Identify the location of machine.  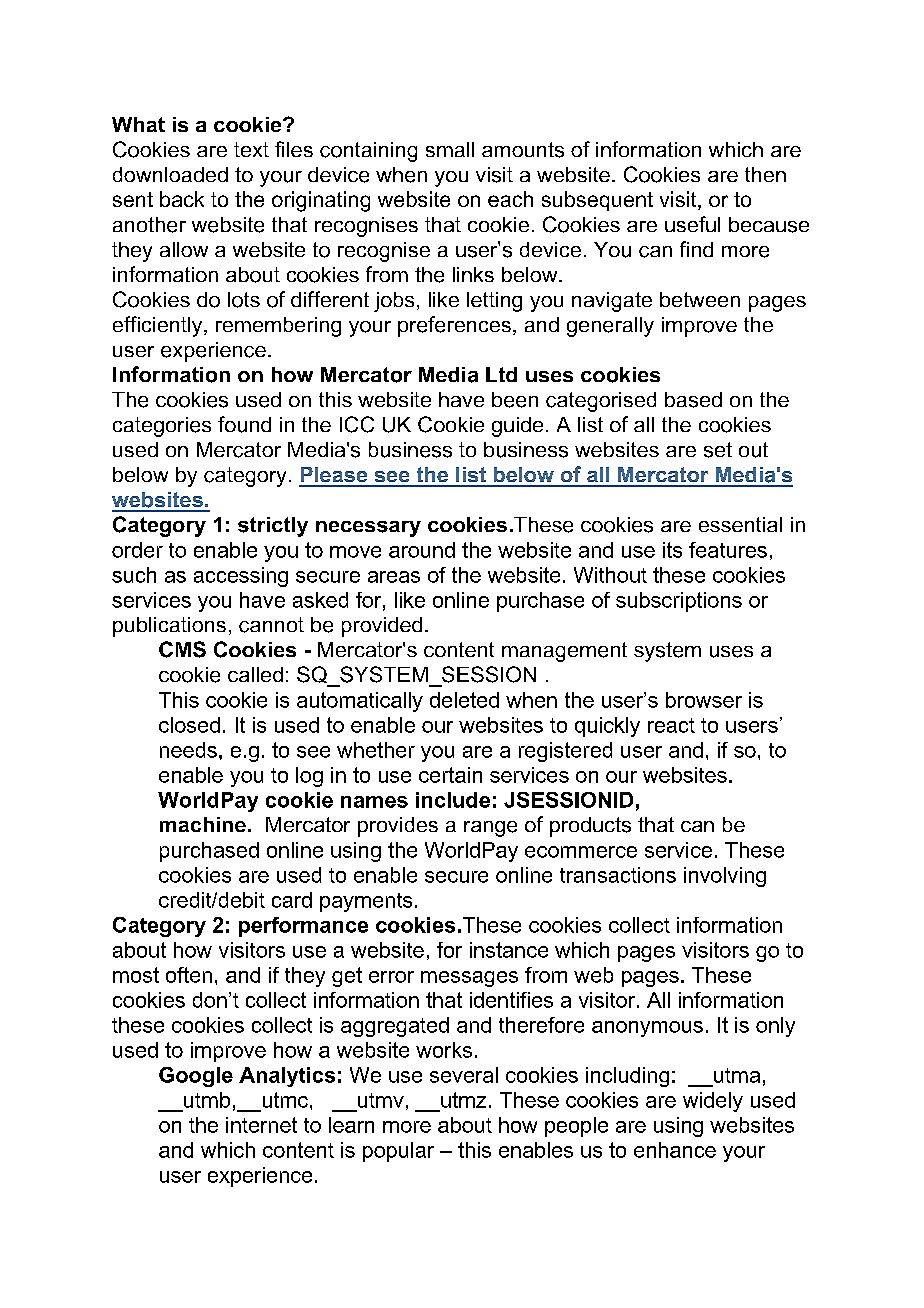
(203, 824).
